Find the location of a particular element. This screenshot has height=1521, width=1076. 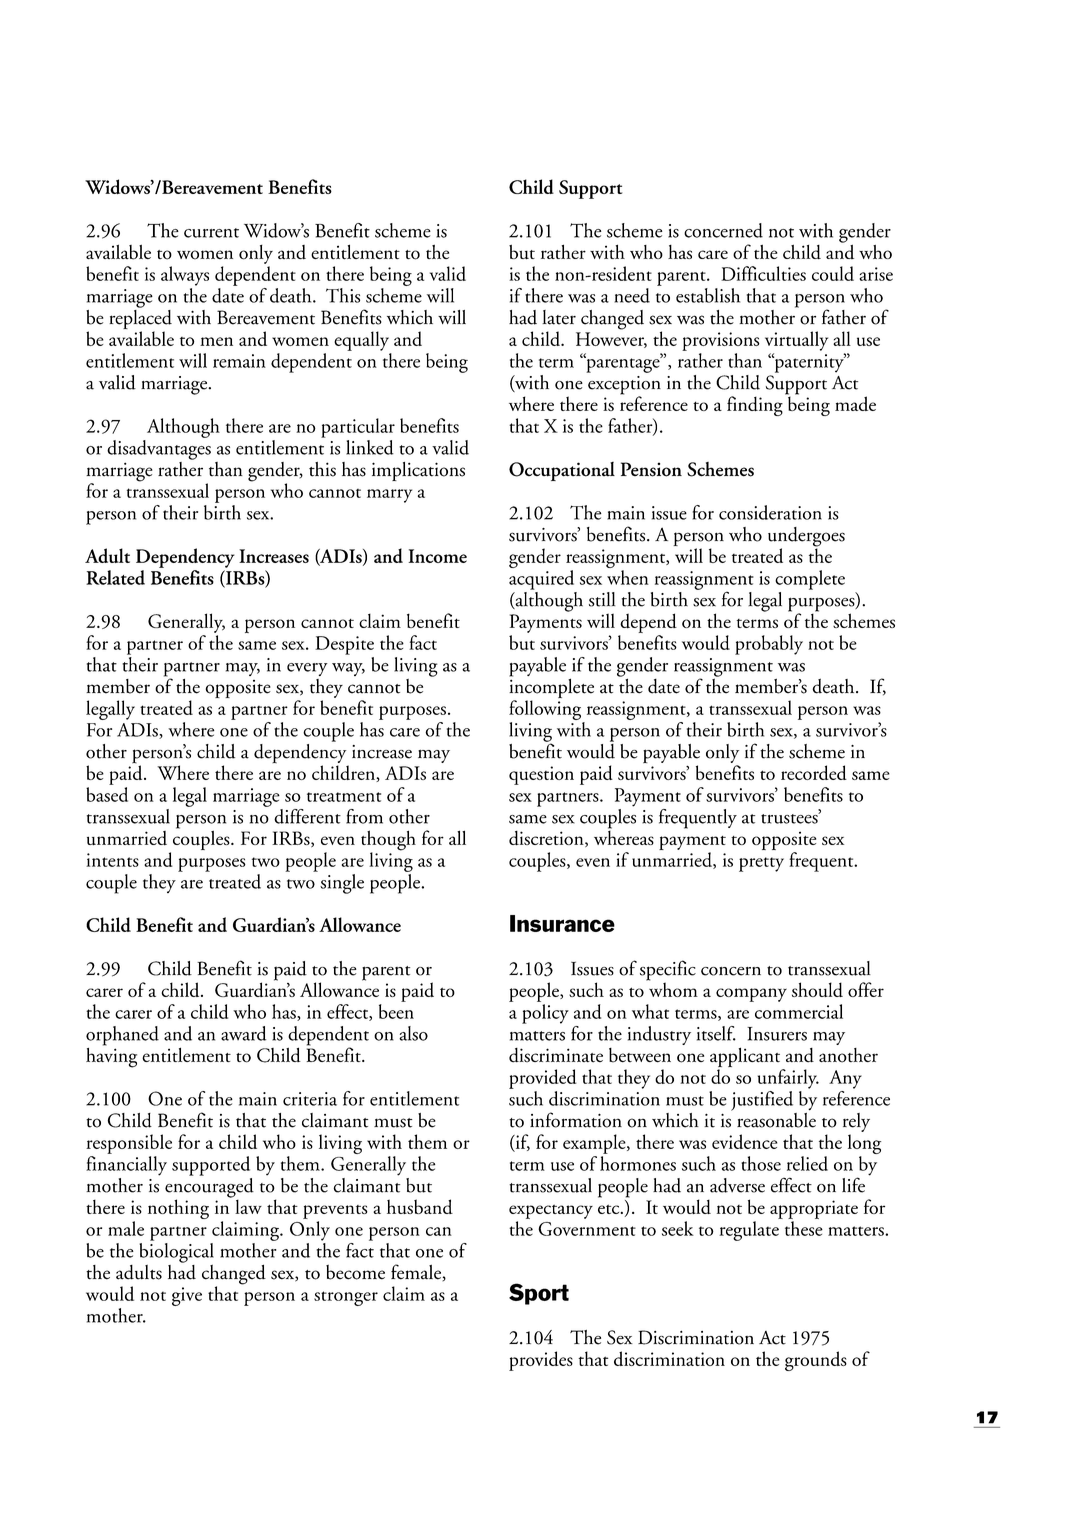

trustees is located at coordinates (790, 818).
